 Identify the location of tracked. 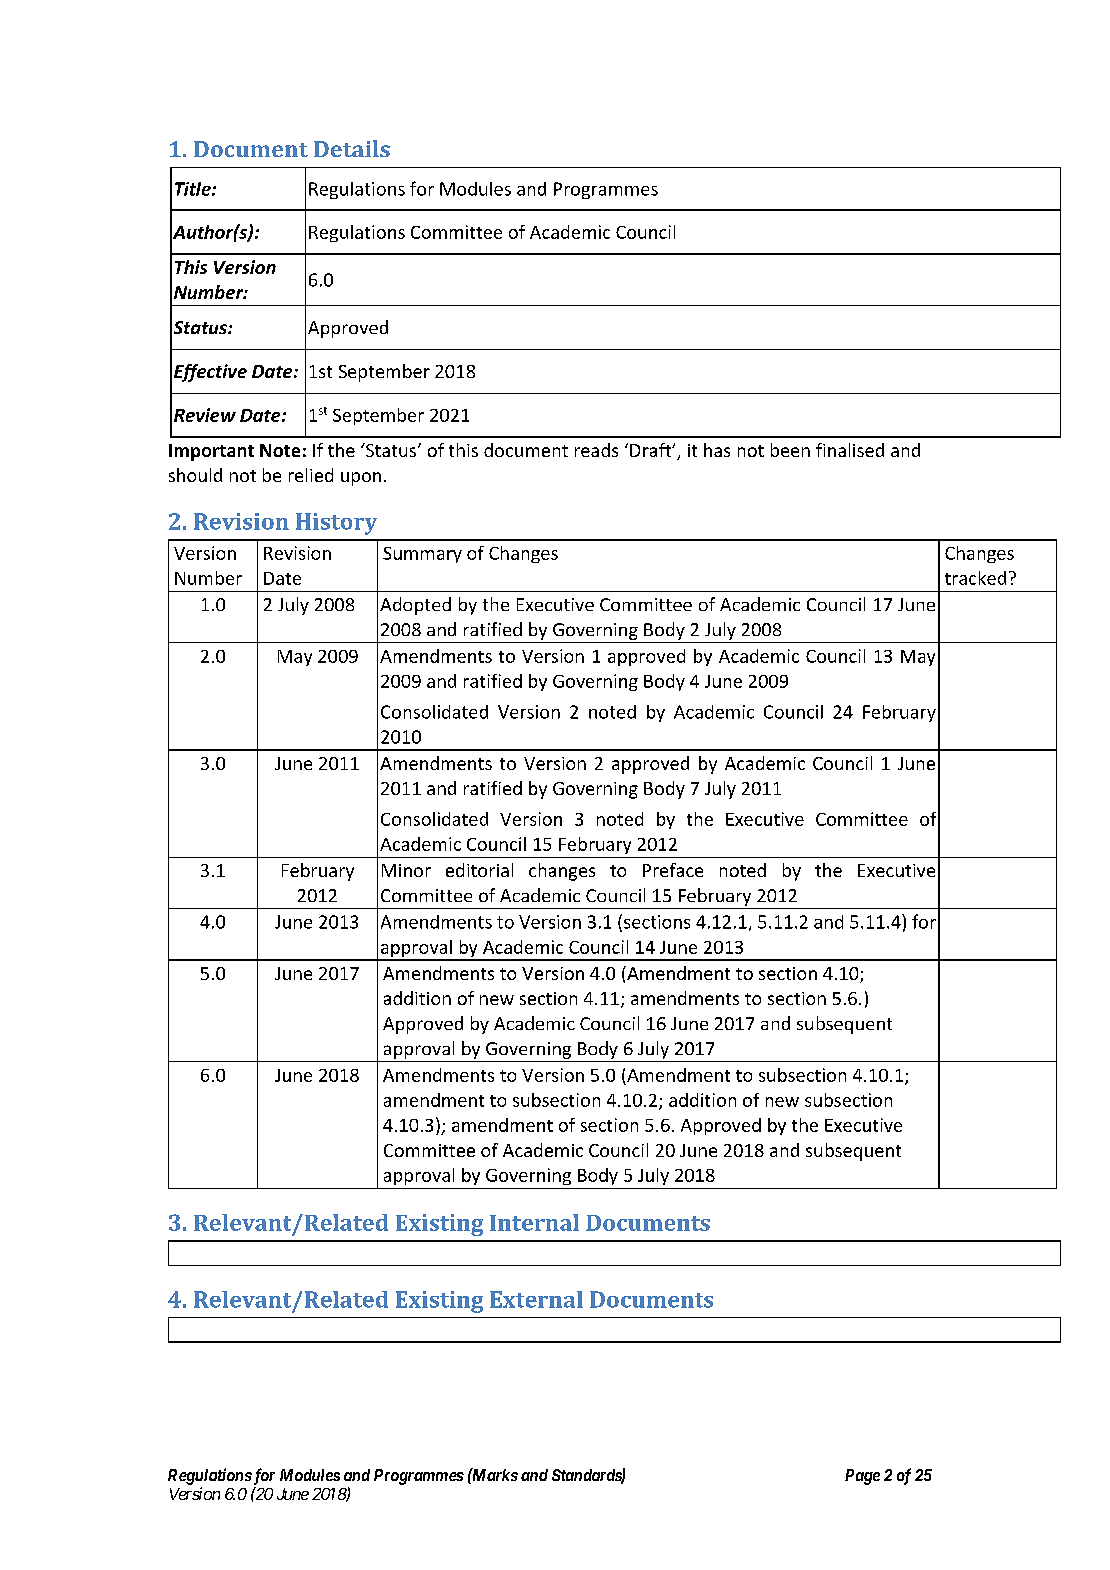
(975, 578).
